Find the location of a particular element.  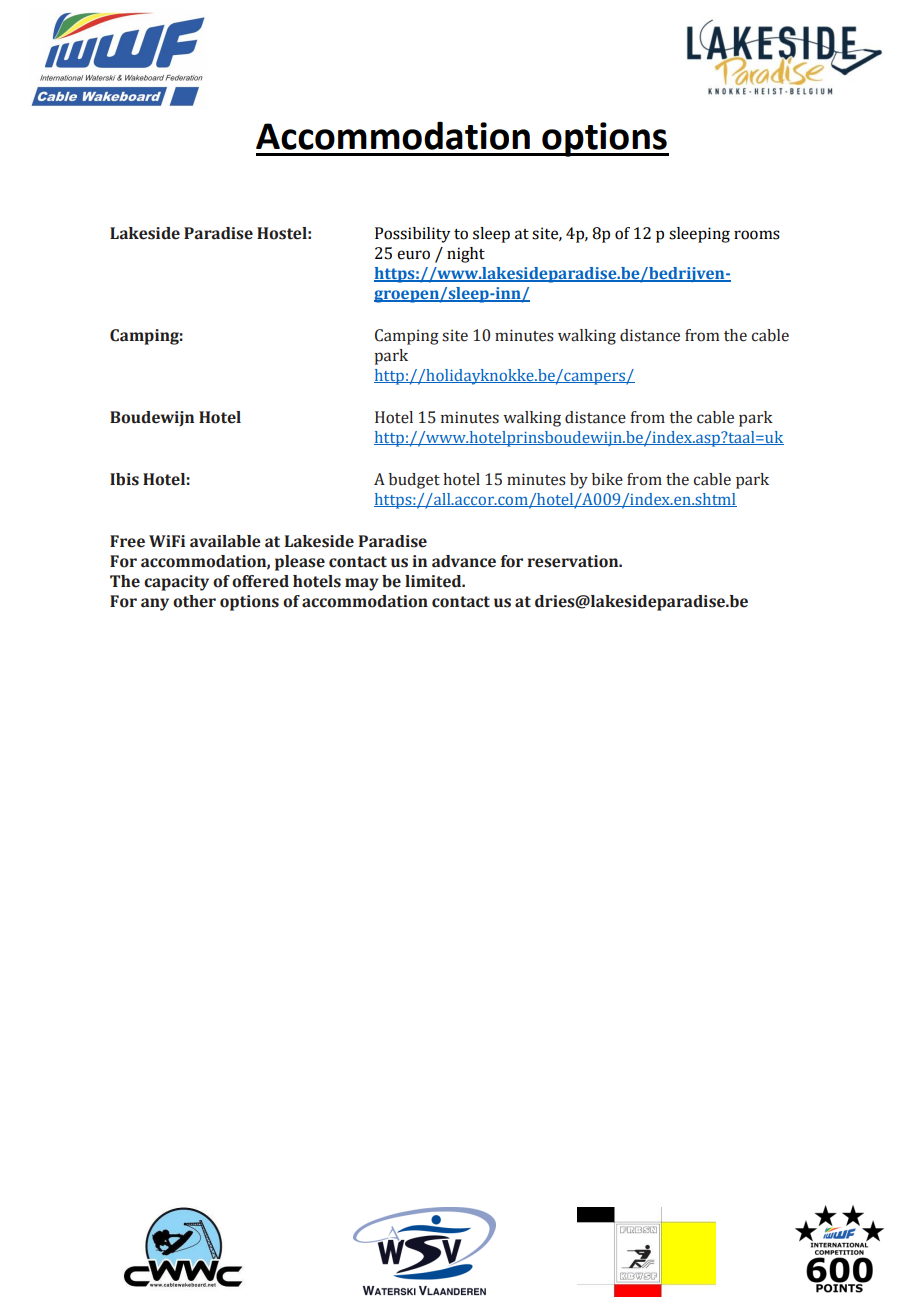

night is located at coordinates (466, 255).
